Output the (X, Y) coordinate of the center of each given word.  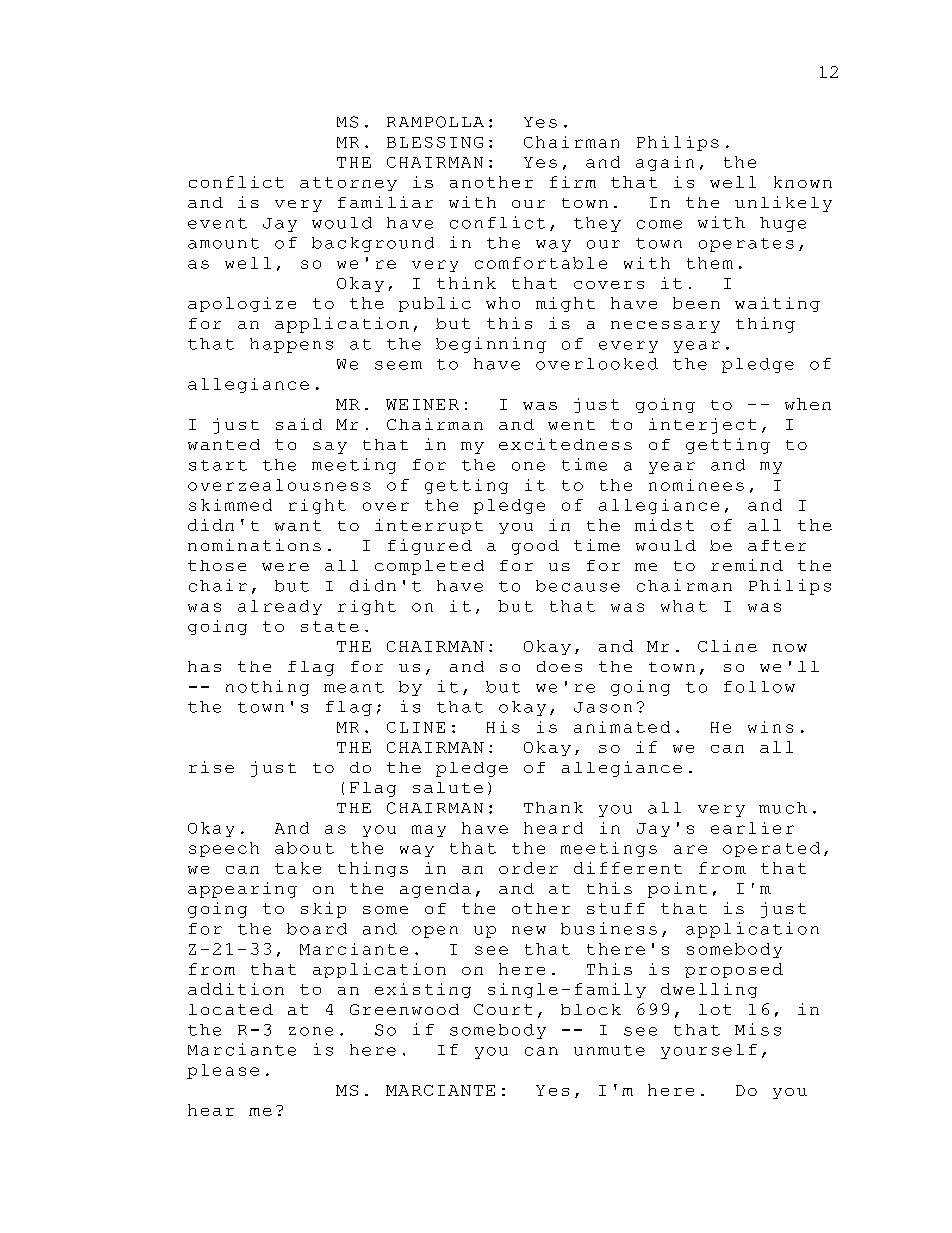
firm (573, 182)
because (578, 586)
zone (311, 1031)
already (280, 607)
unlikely (783, 204)
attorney (348, 184)
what (684, 606)
